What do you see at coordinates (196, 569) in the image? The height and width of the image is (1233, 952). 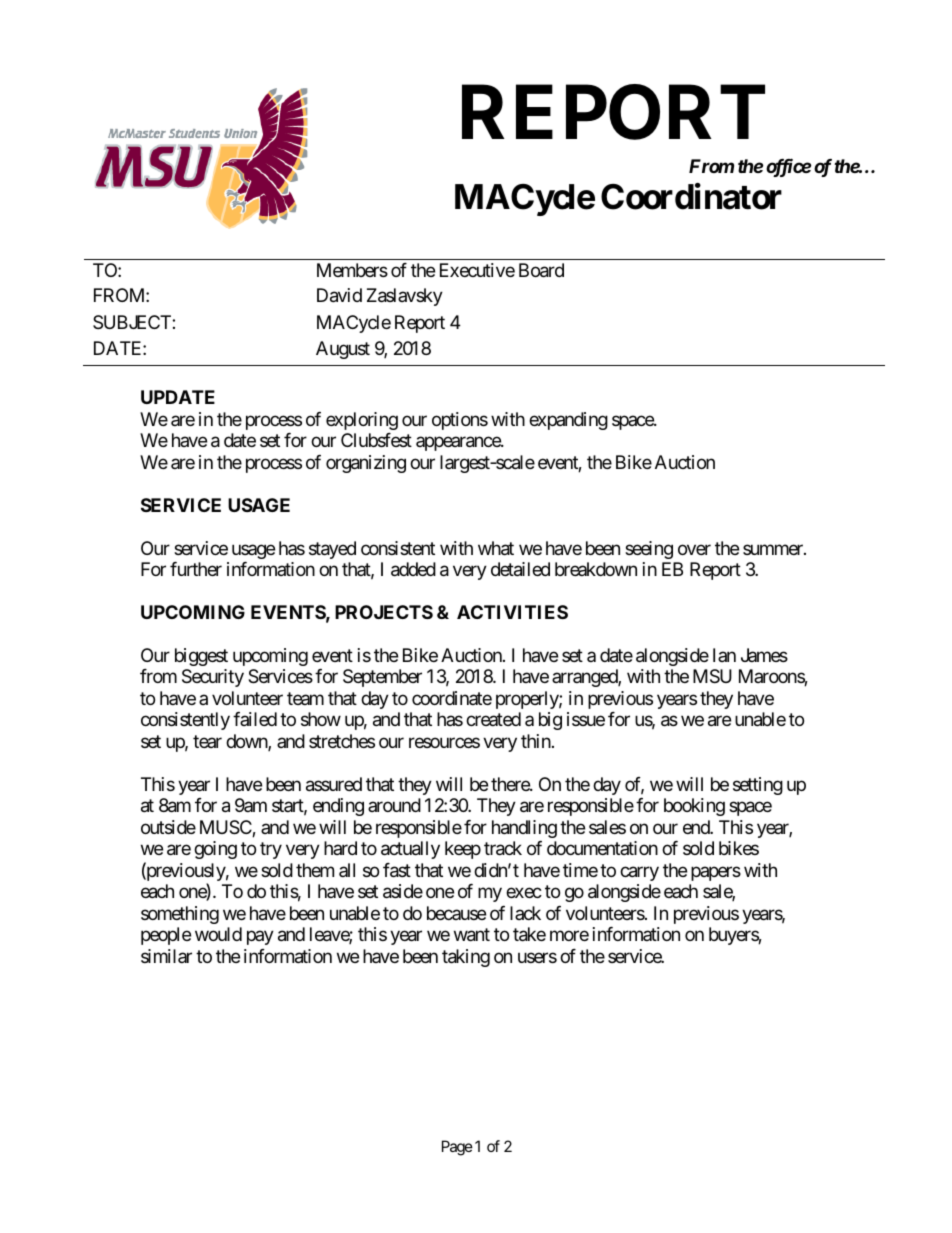 I see `further` at bounding box center [196, 569].
